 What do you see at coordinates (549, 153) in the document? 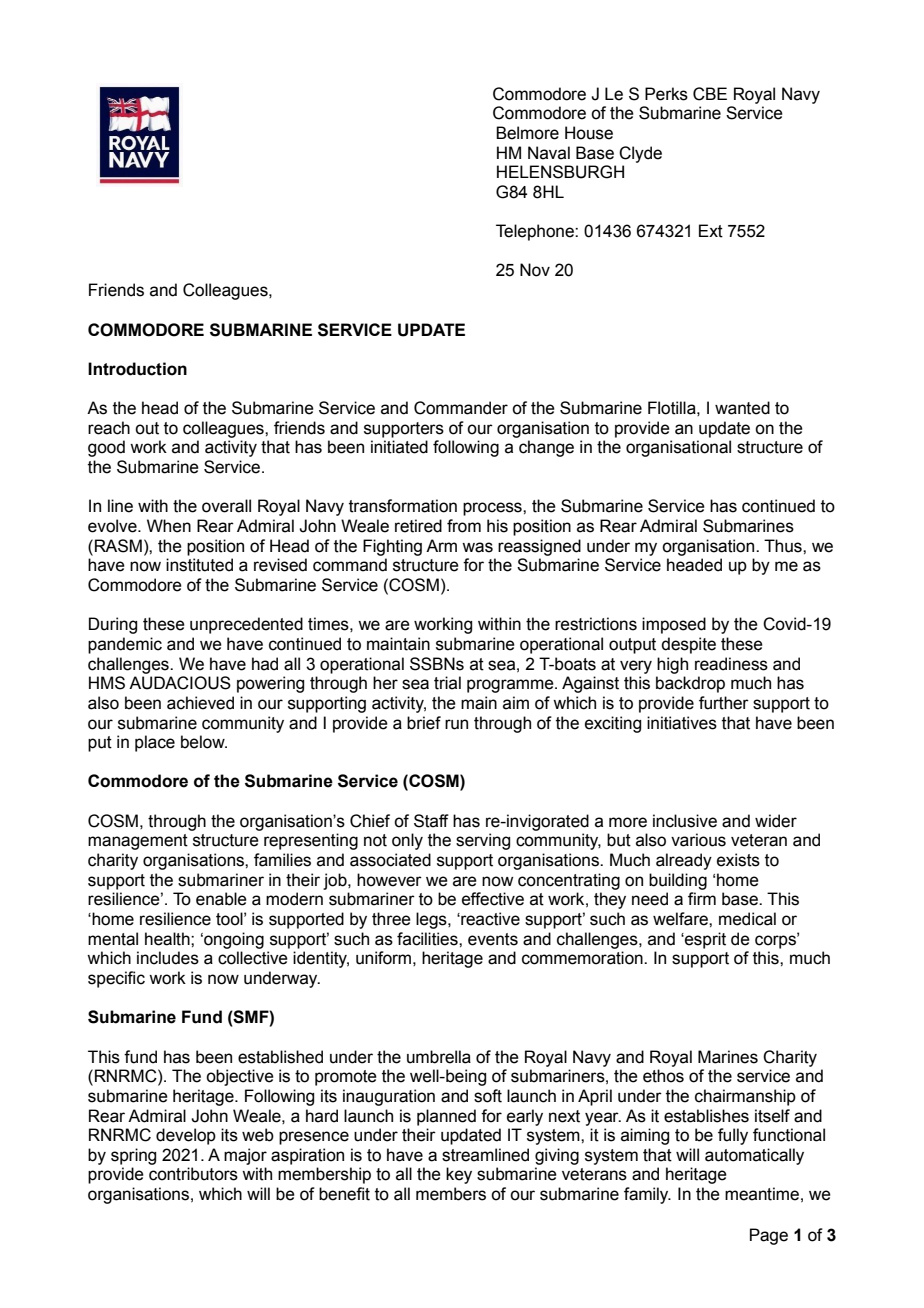
I see `Naval` at bounding box center [549, 153].
